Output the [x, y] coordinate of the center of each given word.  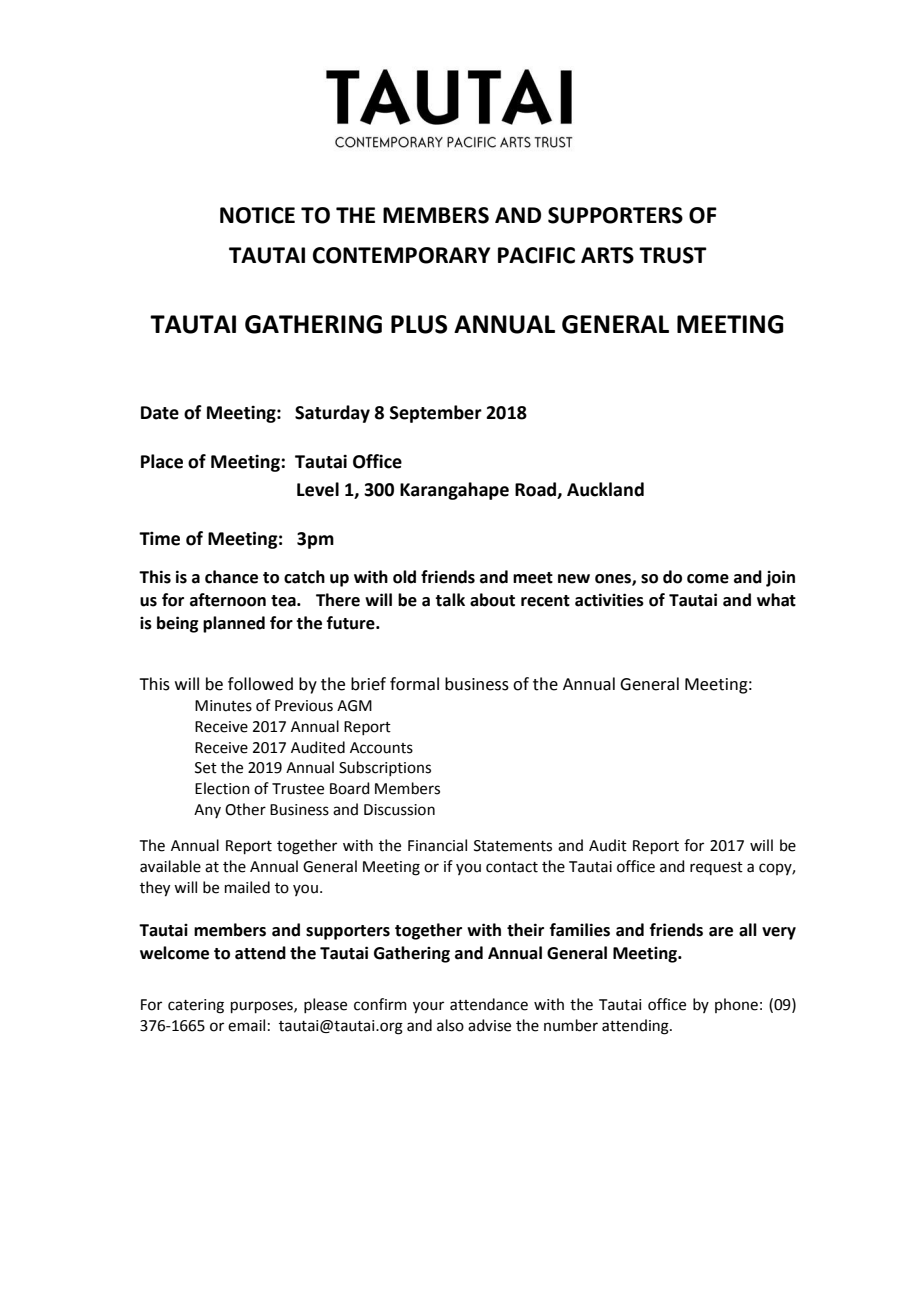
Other [245, 809]
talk [450, 600]
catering [196, 1006]
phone [736, 1005]
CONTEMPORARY [402, 255]
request [716, 868]
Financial [437, 845]
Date [160, 413]
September [436, 414]
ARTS [607, 255]
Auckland [605, 489]
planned [234, 624]
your [428, 1007]
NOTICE [257, 215]
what [776, 600]
